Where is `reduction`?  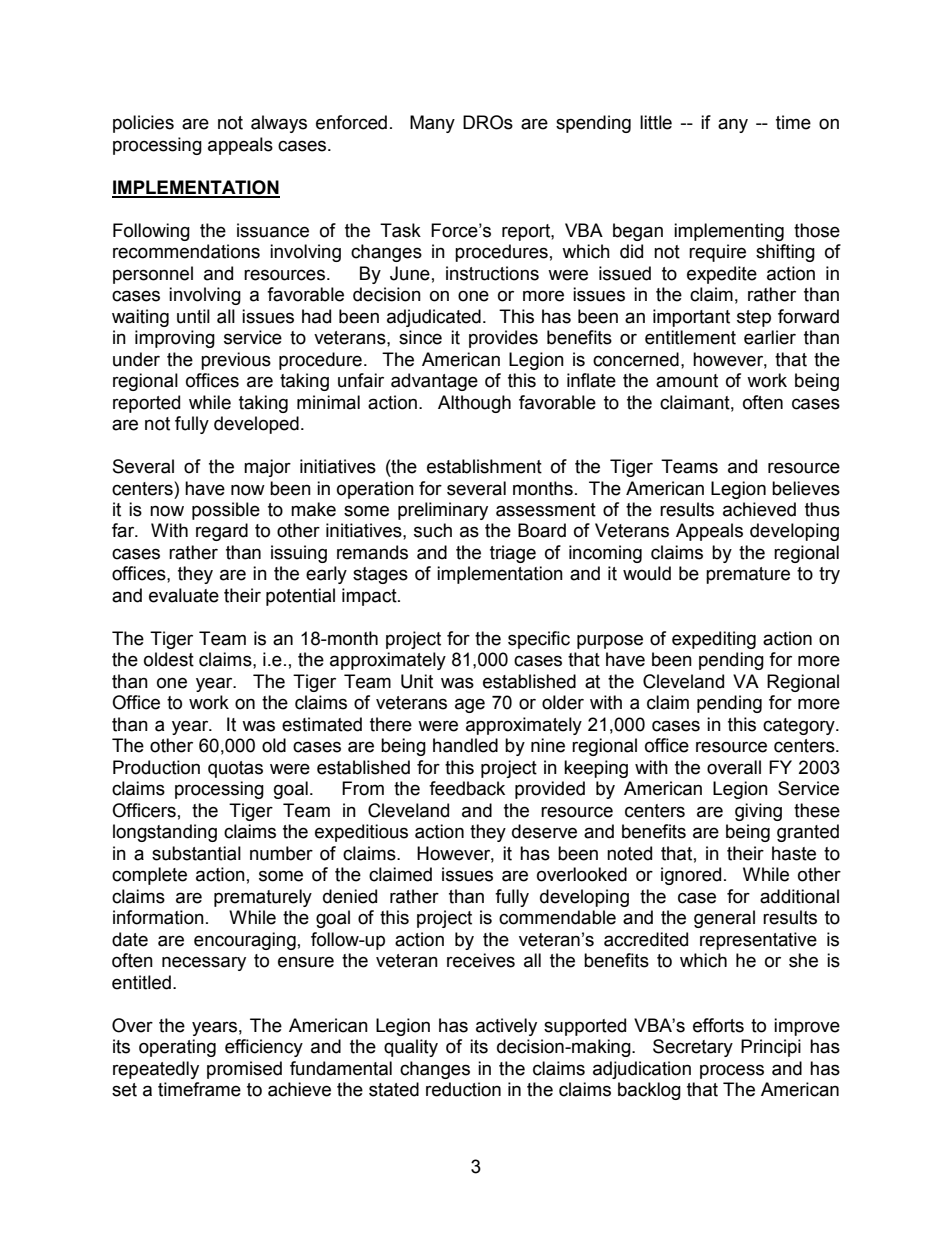
reduction is located at coordinates (463, 1089).
